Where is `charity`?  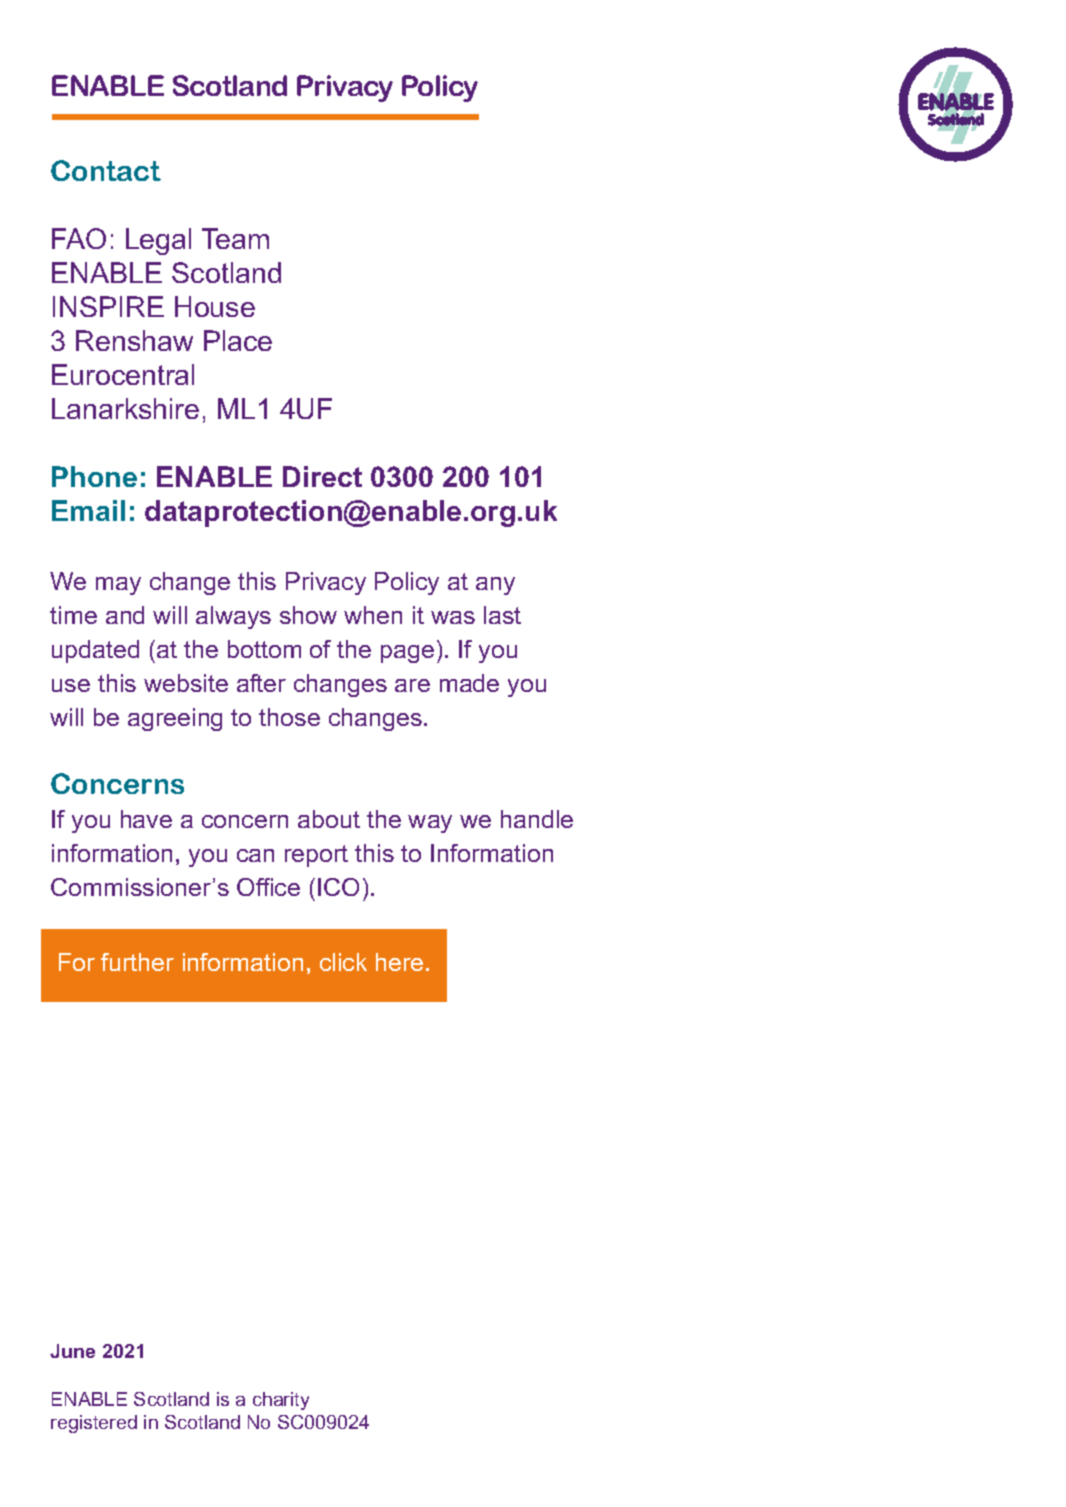 charity is located at coordinates (281, 1401).
